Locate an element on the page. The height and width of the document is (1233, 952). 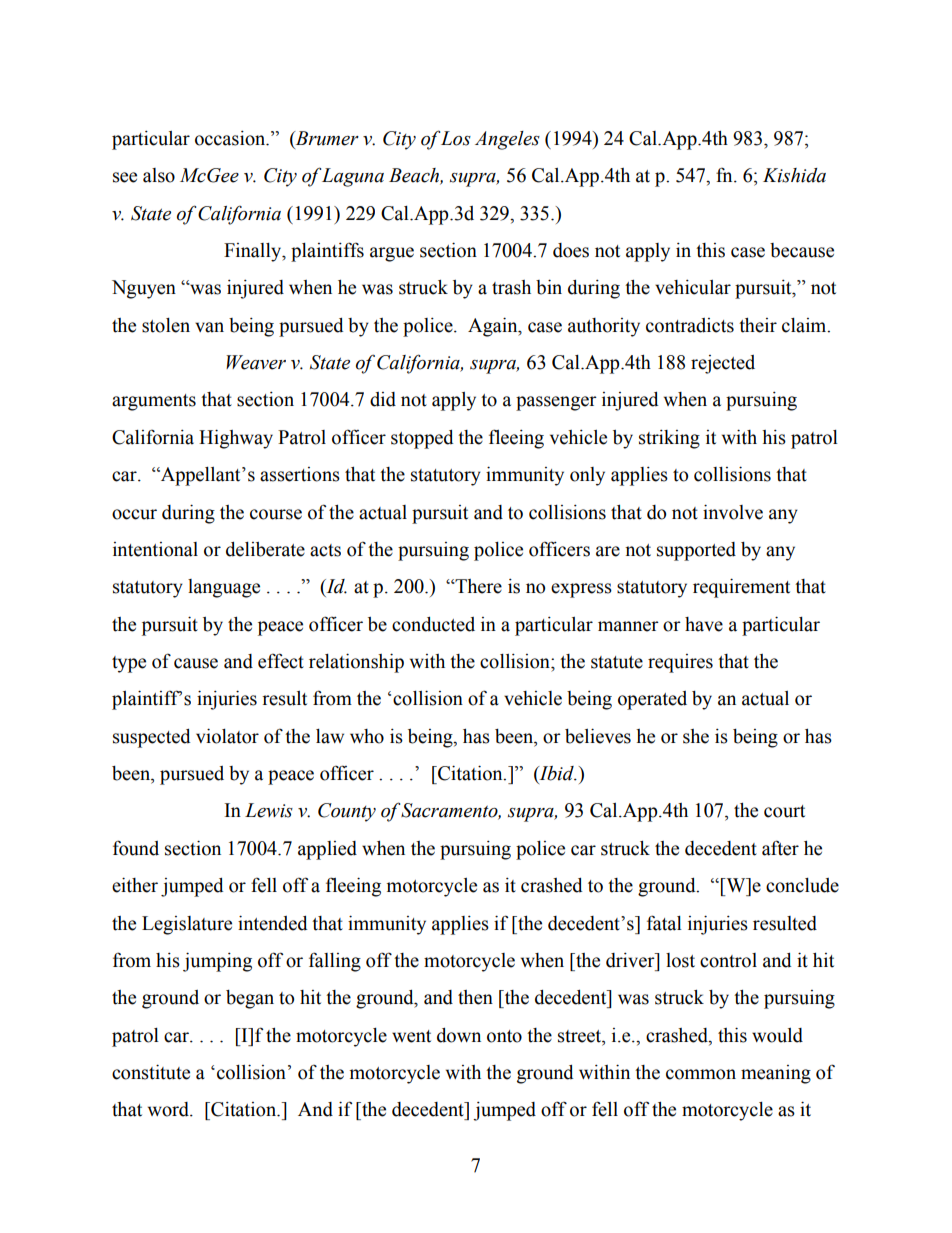
have is located at coordinates (704, 624).
